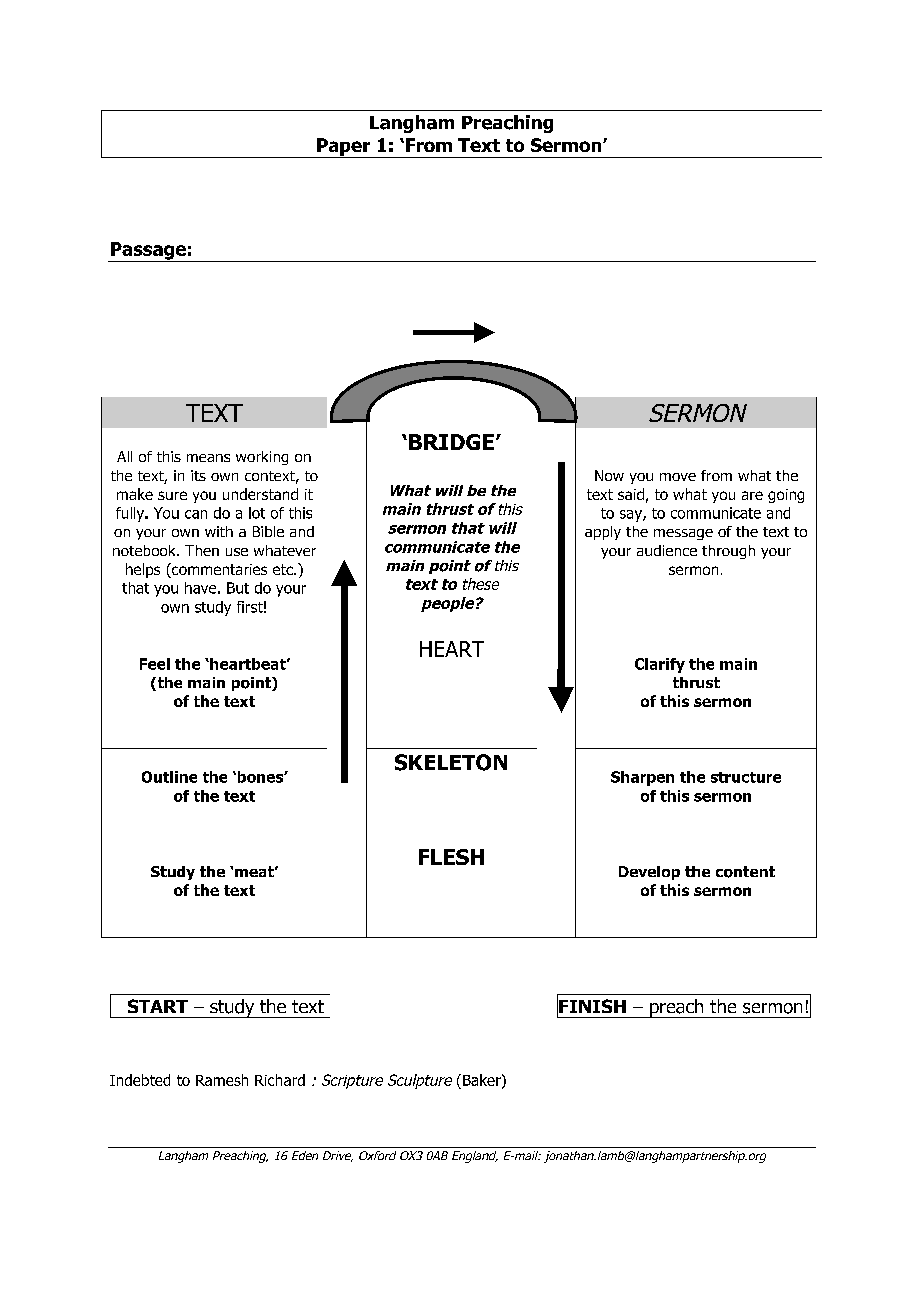 This page has height=1308, width=924. I want to click on Clarify, so click(660, 665).
